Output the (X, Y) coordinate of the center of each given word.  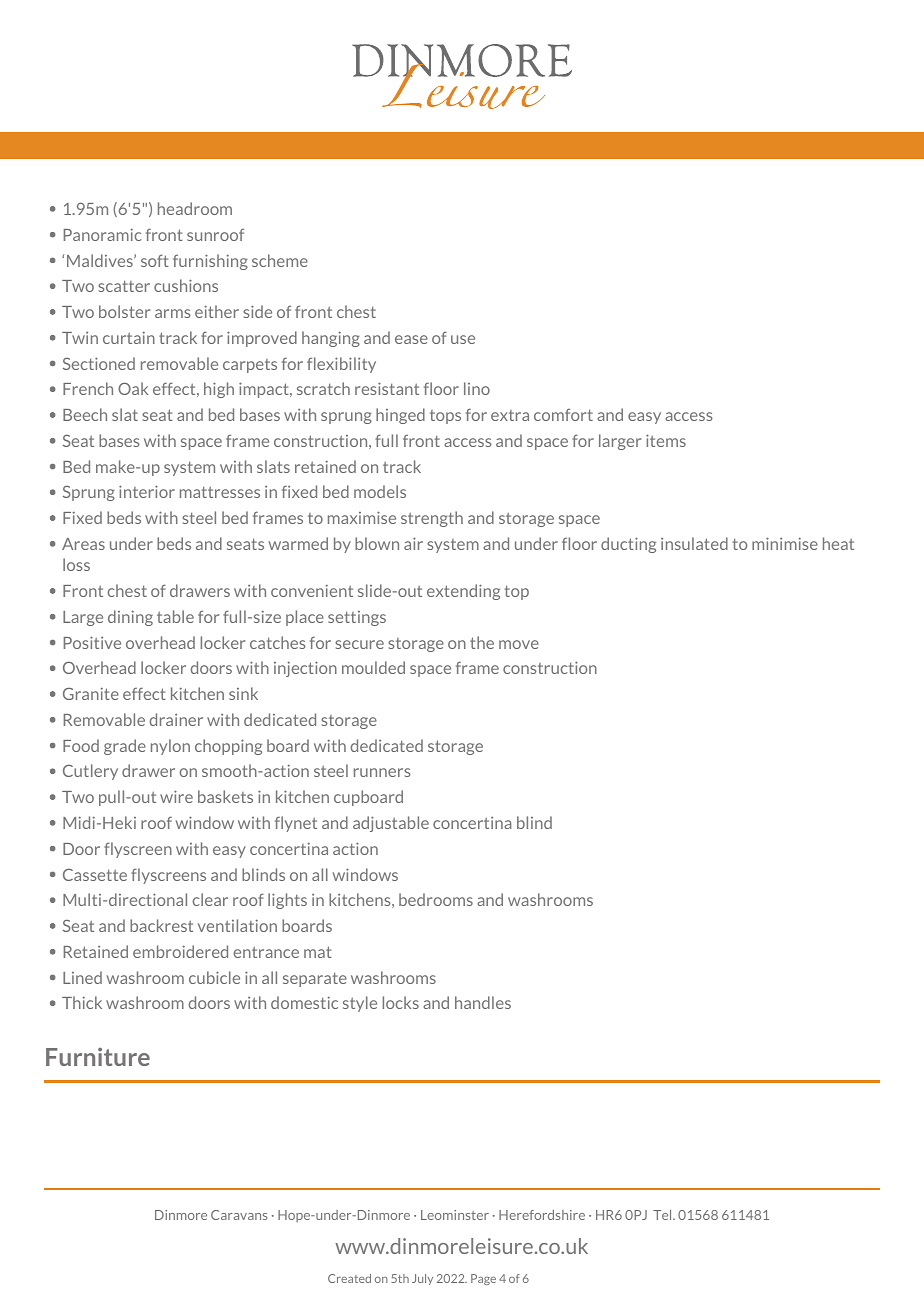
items (666, 440)
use (463, 339)
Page (483, 1279)
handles (483, 1002)
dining (130, 618)
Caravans (239, 1215)
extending (463, 592)
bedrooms (436, 899)
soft (155, 260)
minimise (785, 543)
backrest (161, 925)
